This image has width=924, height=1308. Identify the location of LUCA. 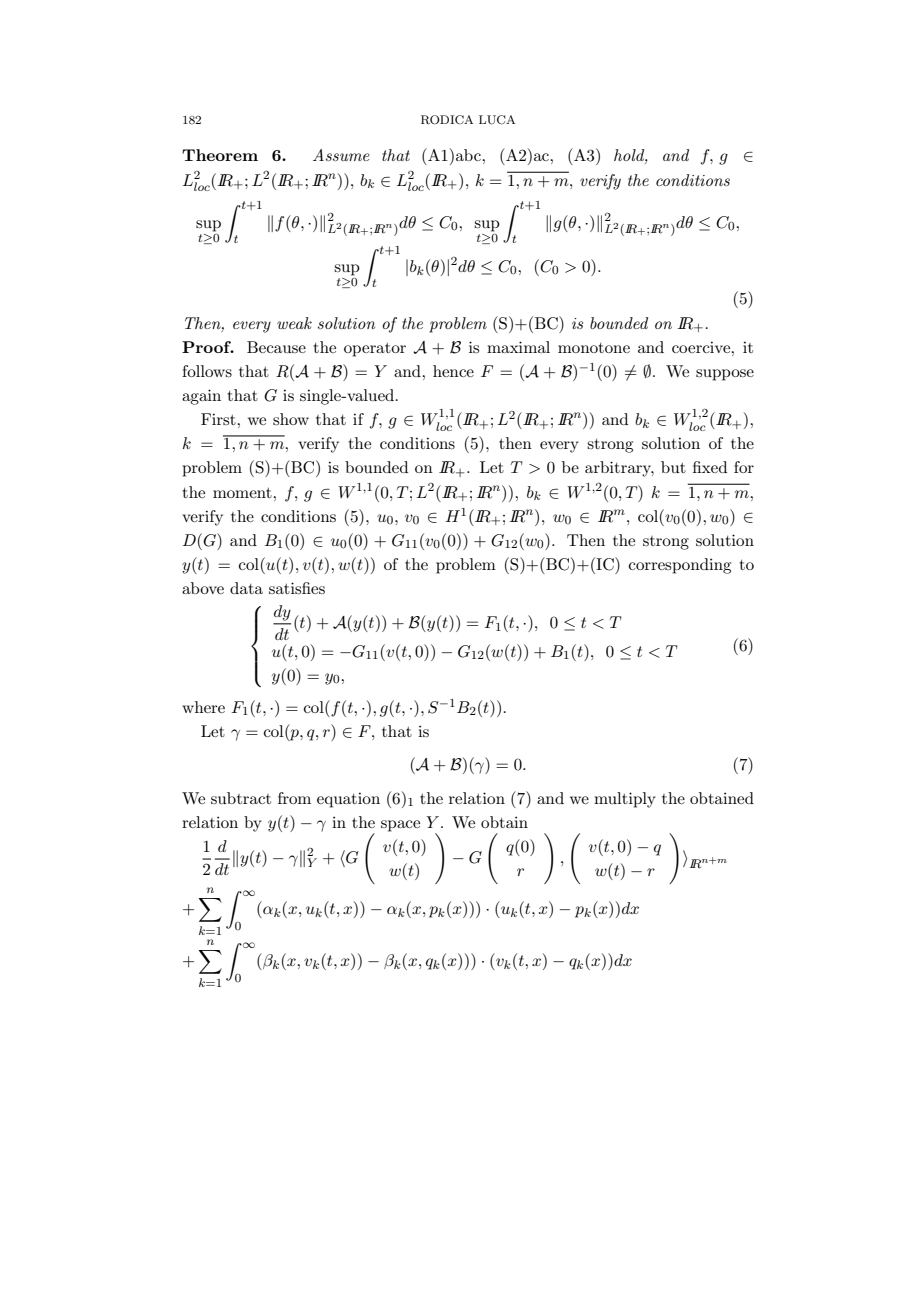
(497, 120).
